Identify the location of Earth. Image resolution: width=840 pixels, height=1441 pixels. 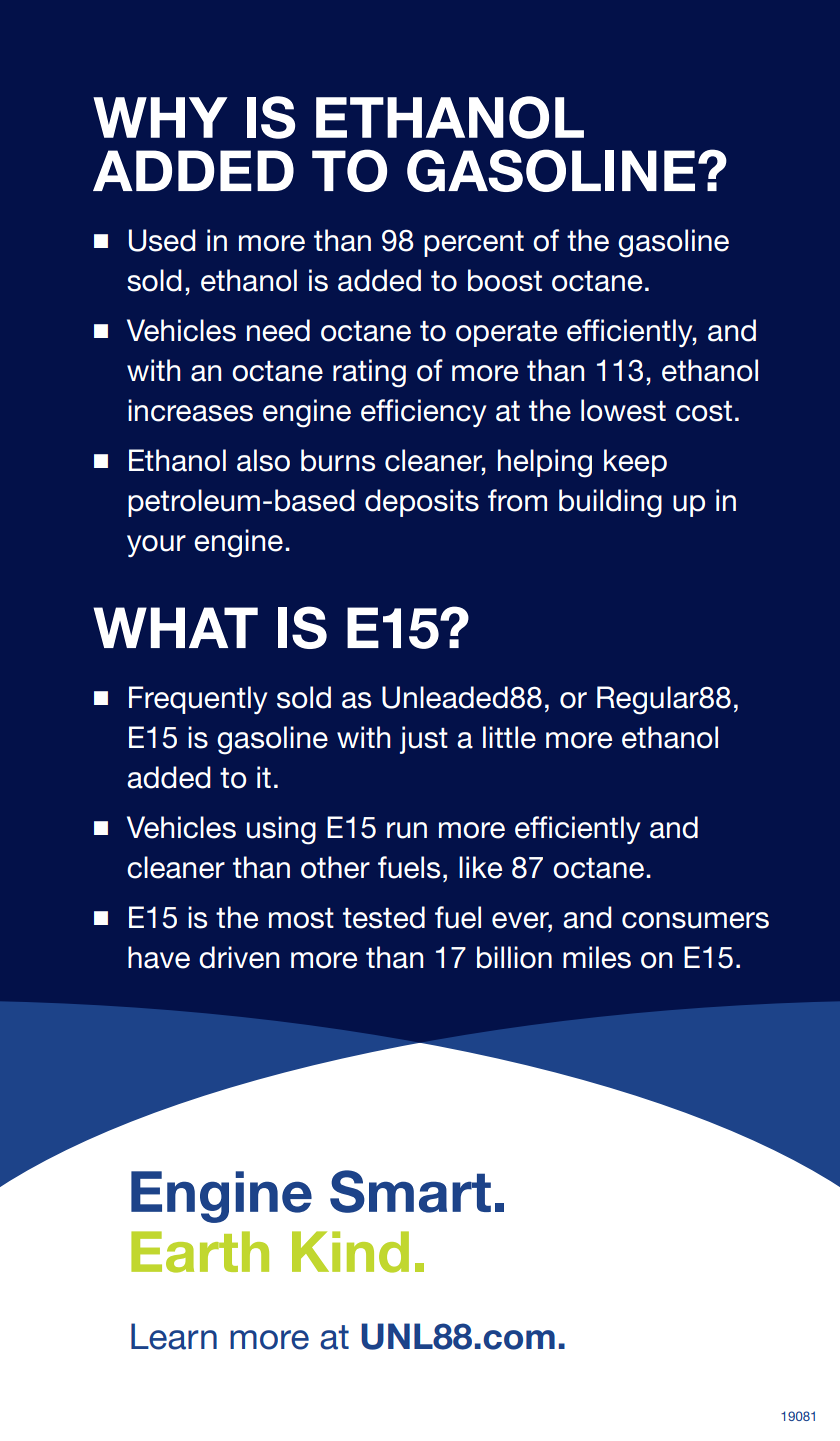
(200, 1252).
